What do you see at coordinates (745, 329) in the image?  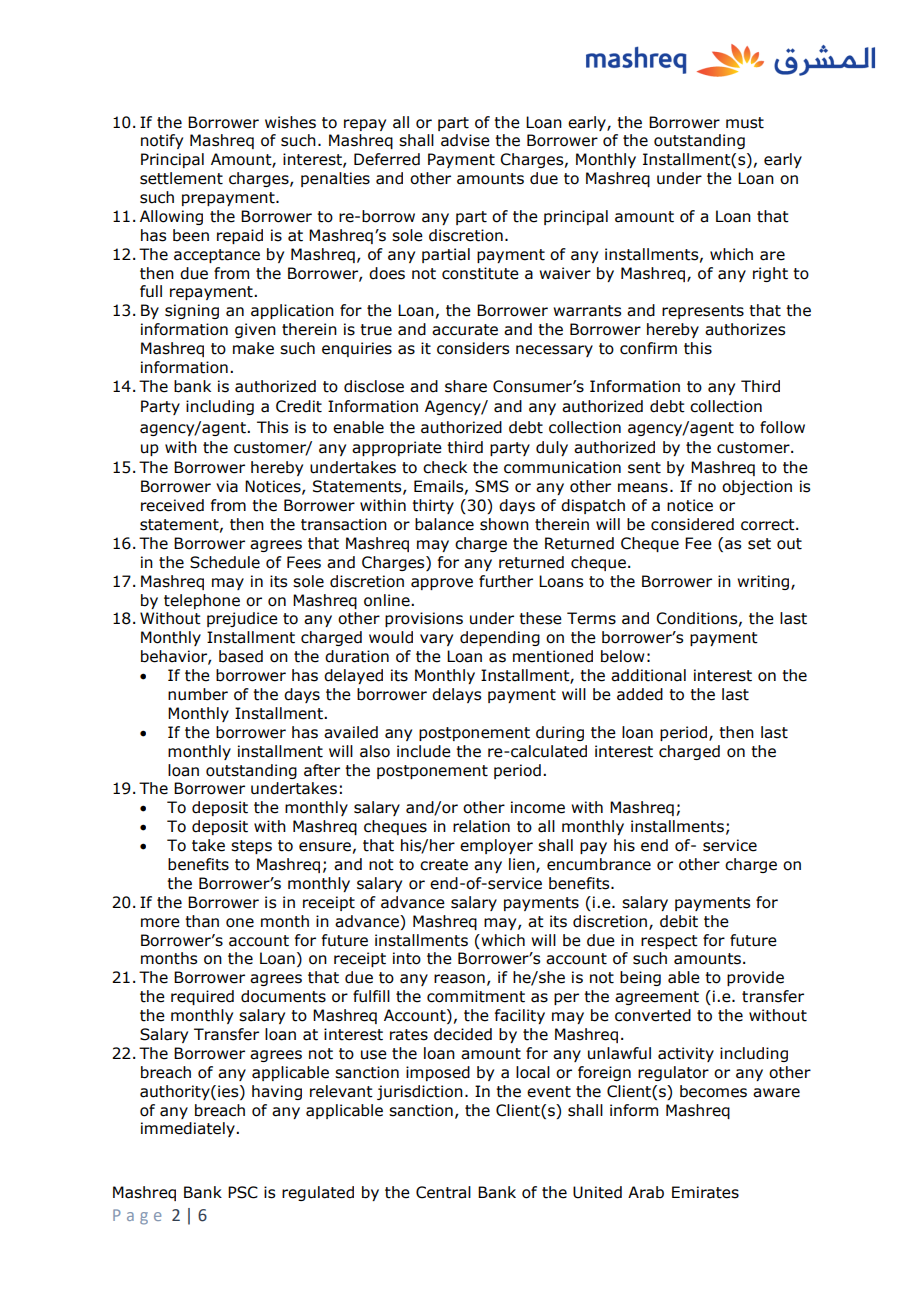 I see `authorizes` at bounding box center [745, 329].
